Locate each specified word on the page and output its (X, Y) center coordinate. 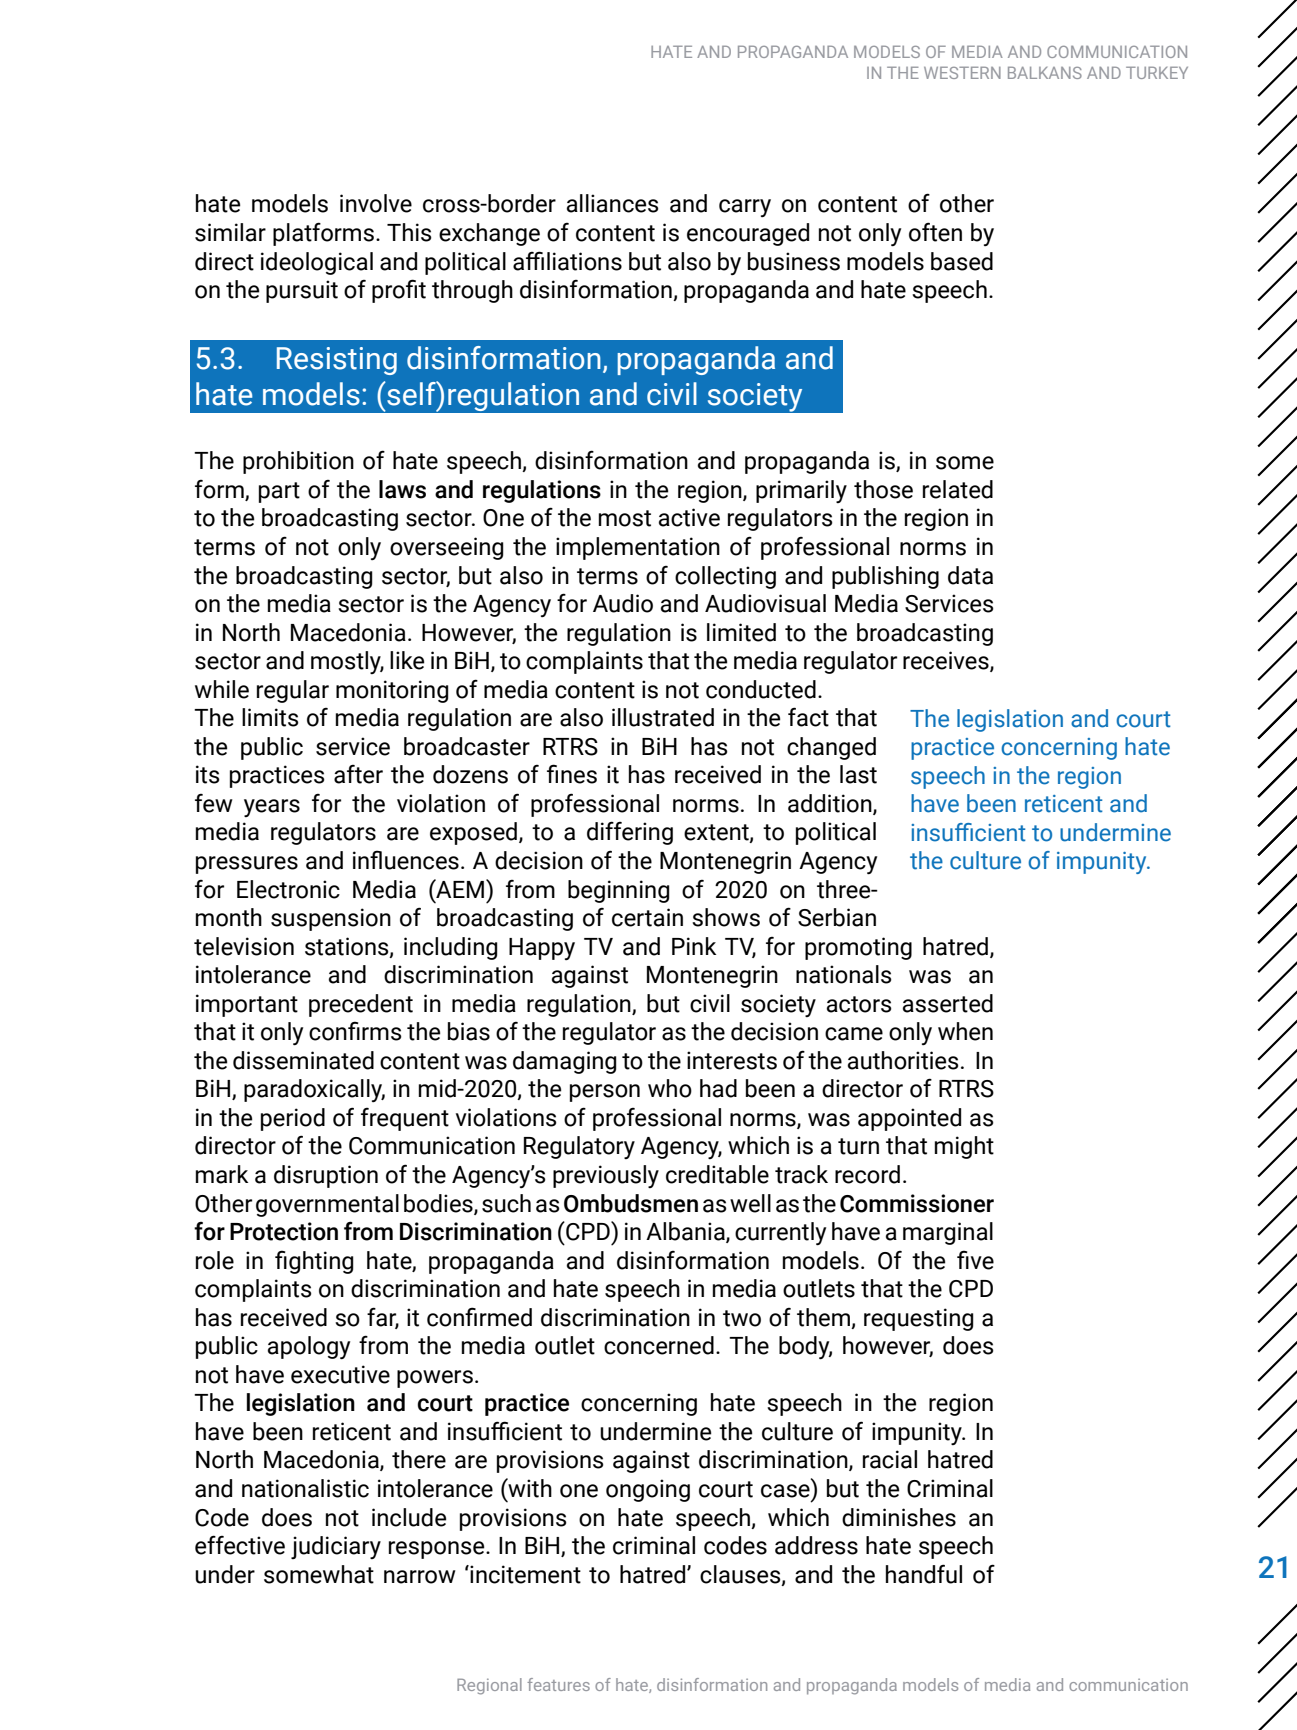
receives (947, 661)
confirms (355, 1031)
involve (376, 203)
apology (309, 1348)
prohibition (298, 462)
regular (293, 691)
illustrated (663, 717)
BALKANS (1045, 73)
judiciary (336, 1547)
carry (745, 208)
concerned (659, 1345)
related (958, 489)
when (965, 1031)
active (689, 517)
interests (732, 1060)
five (975, 1260)
